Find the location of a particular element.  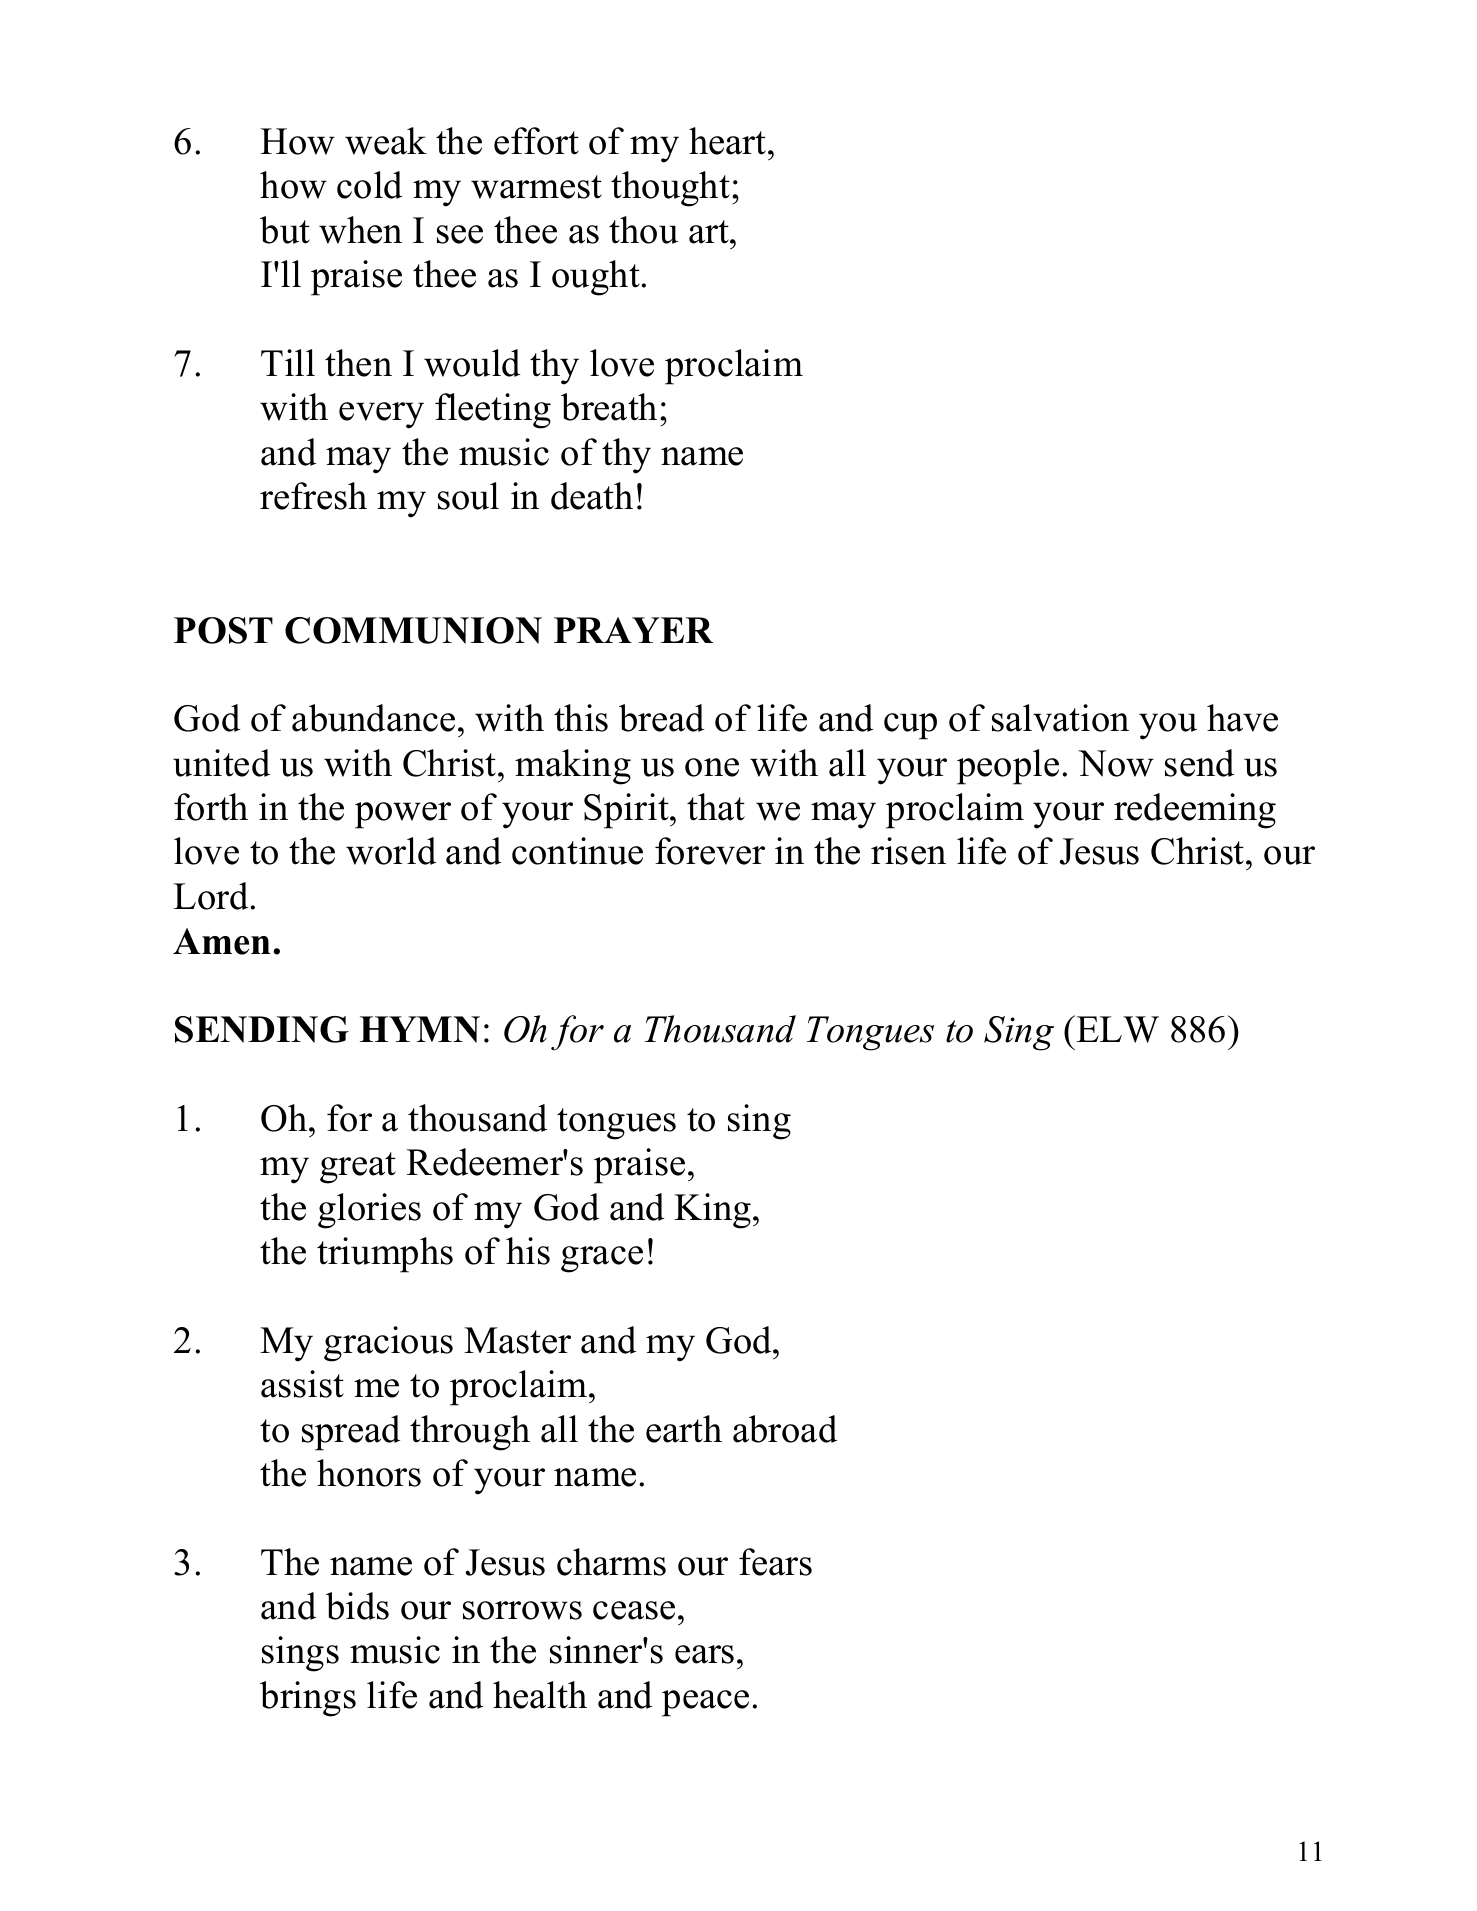

brings is located at coordinates (308, 1699).
